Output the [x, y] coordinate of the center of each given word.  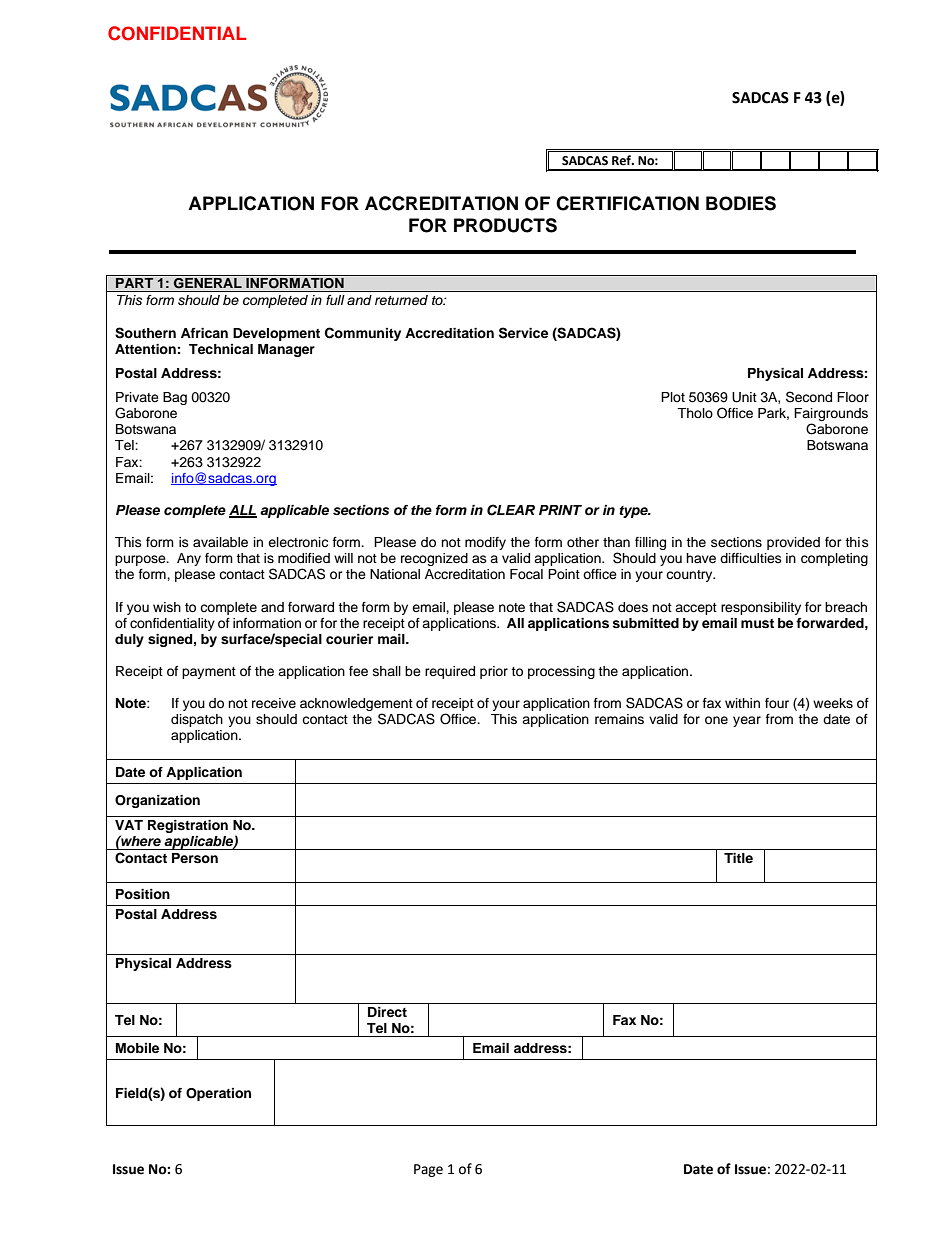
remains [619, 719]
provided [793, 543]
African [204, 333]
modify [485, 543]
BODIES [741, 203]
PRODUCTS [505, 225]
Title [738, 858]
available [220, 542]
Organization [157, 801]
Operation [218, 1094]
